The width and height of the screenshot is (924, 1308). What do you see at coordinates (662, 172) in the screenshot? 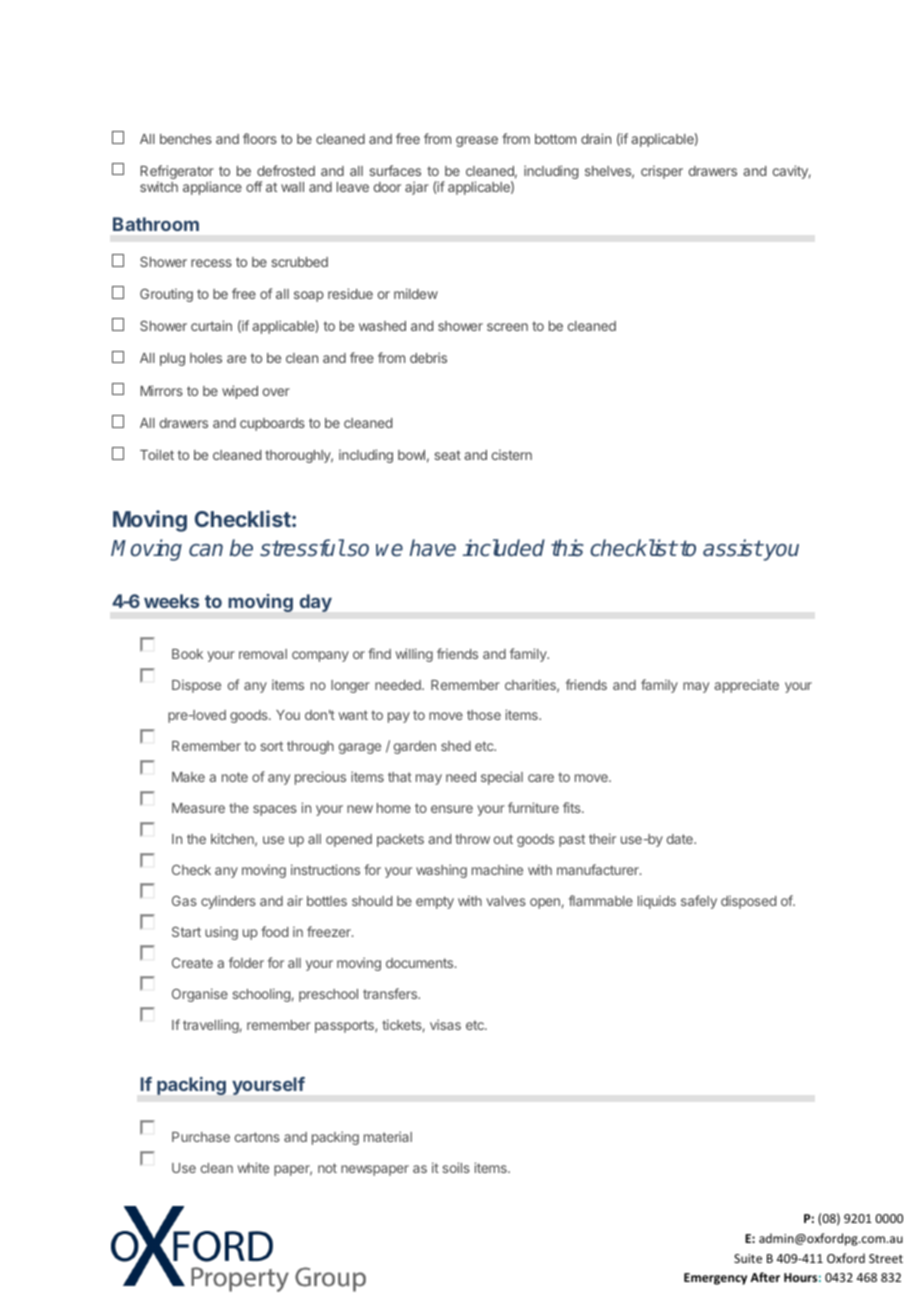
I see `crisper` at bounding box center [662, 172].
